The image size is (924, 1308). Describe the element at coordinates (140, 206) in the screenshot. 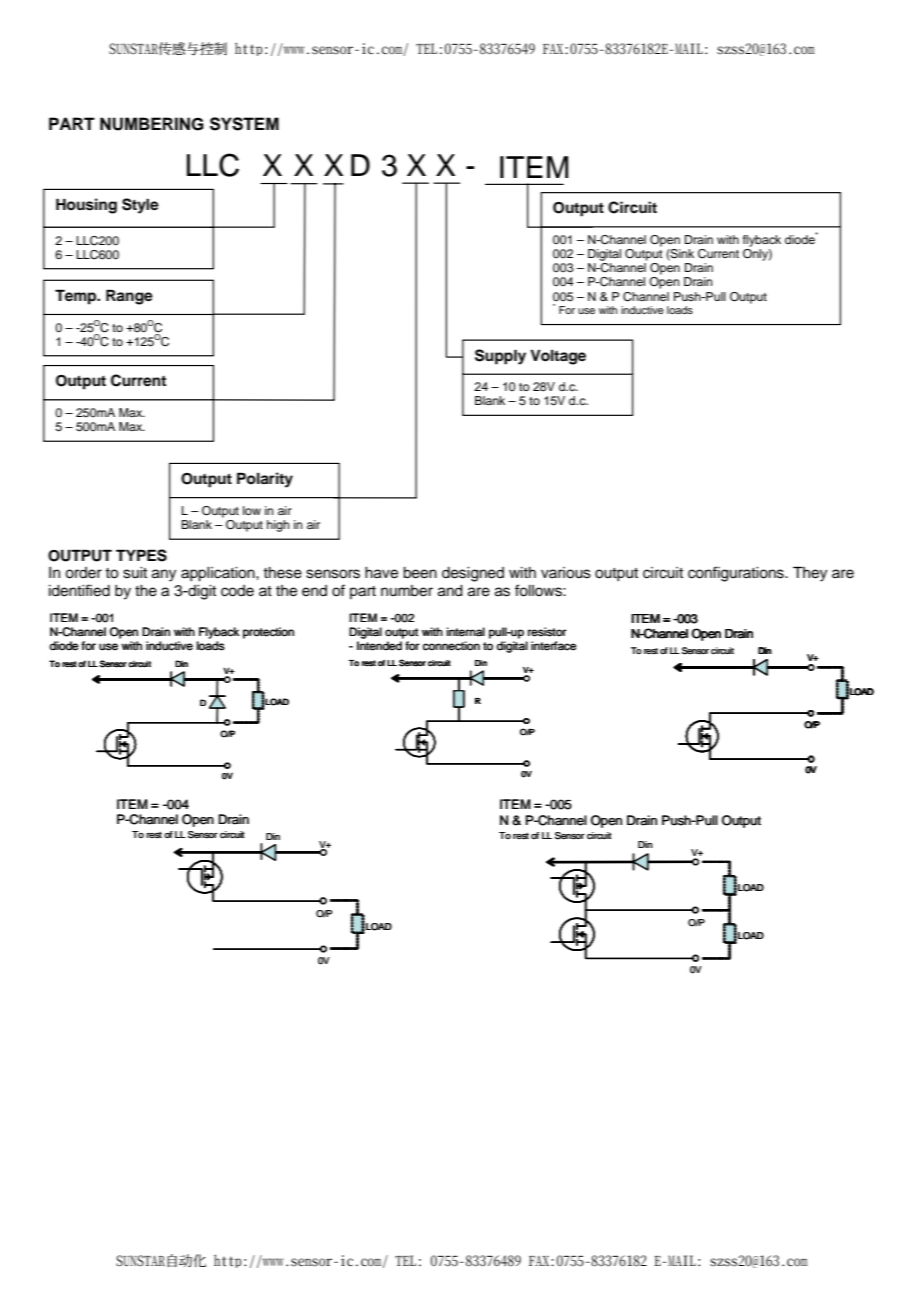

I see `Style` at that location.
